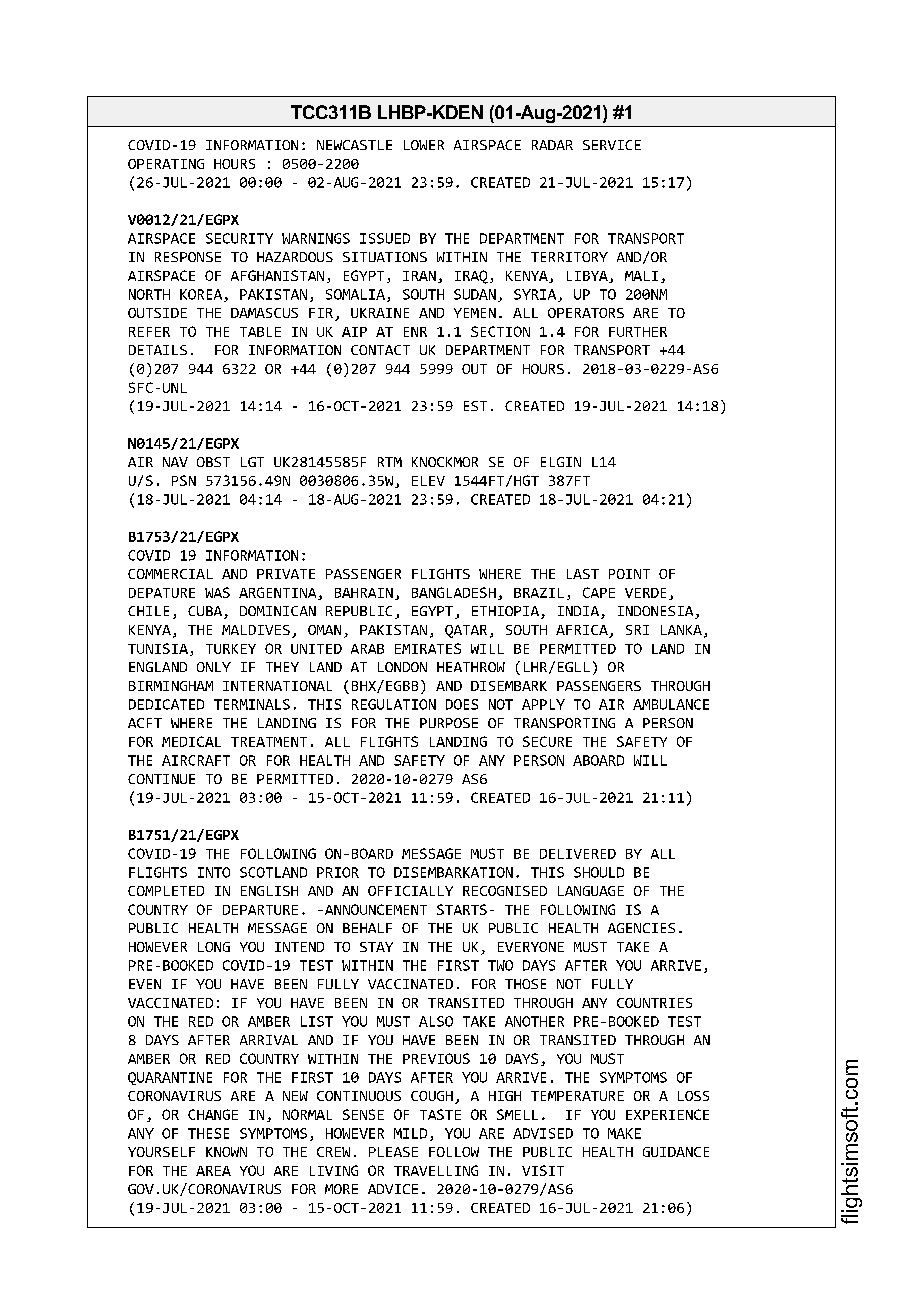  Describe the element at coordinates (436, 1170) in the screenshot. I see `TRAVELLING` at that location.
